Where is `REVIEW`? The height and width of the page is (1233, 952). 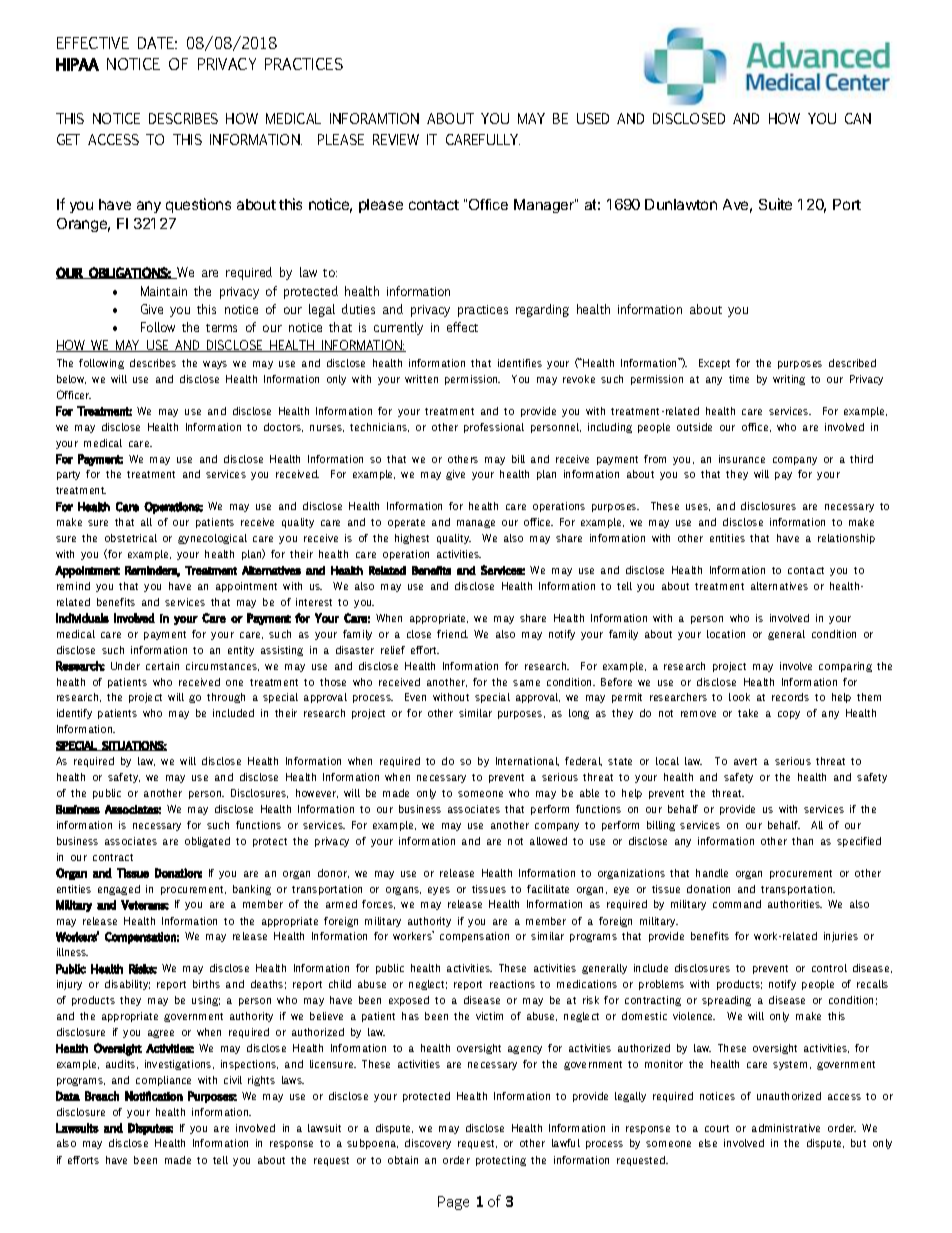
REVIEW is located at coordinates (396, 139).
